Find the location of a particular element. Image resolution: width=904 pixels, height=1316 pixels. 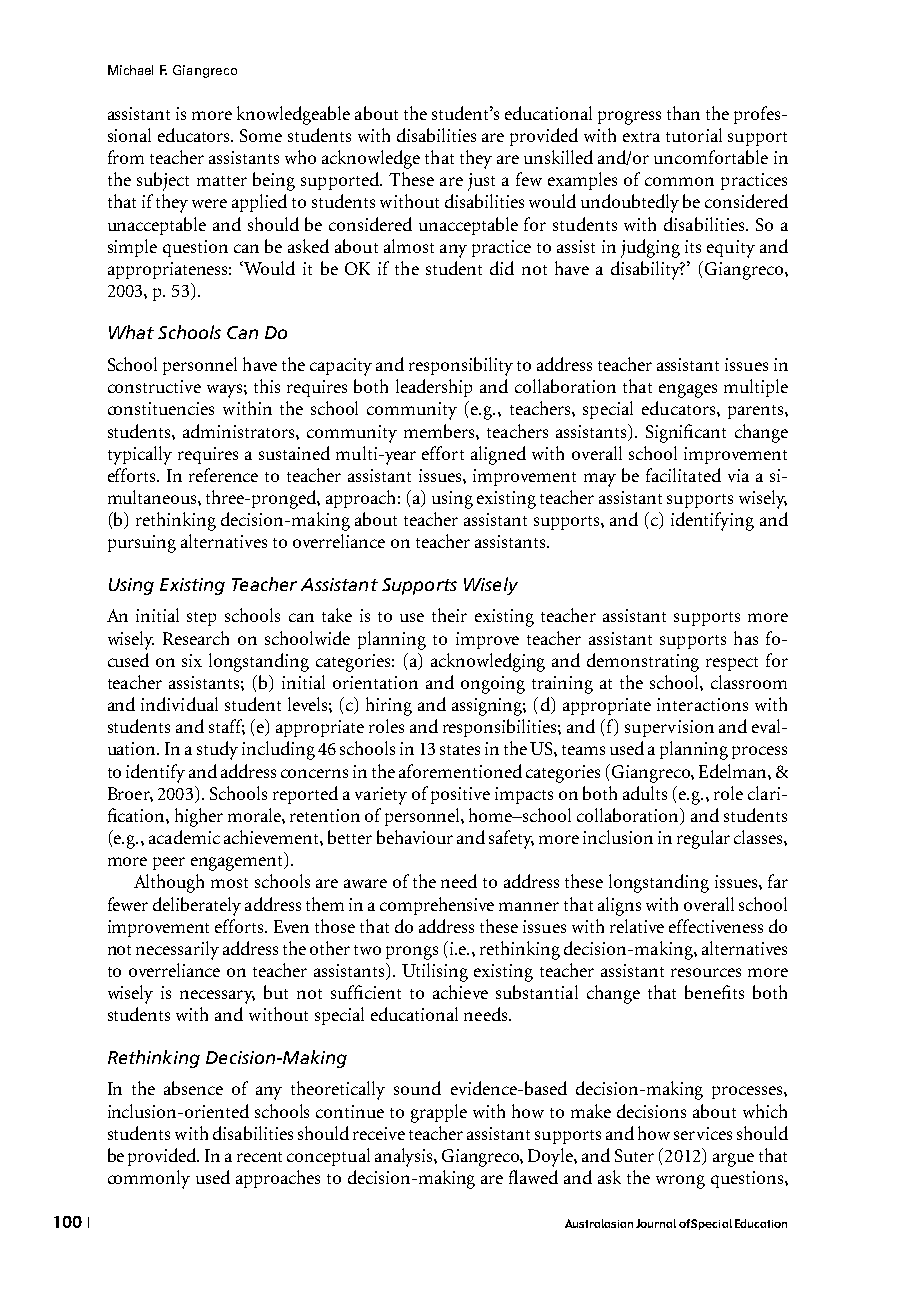

wrong is located at coordinates (680, 1182).
